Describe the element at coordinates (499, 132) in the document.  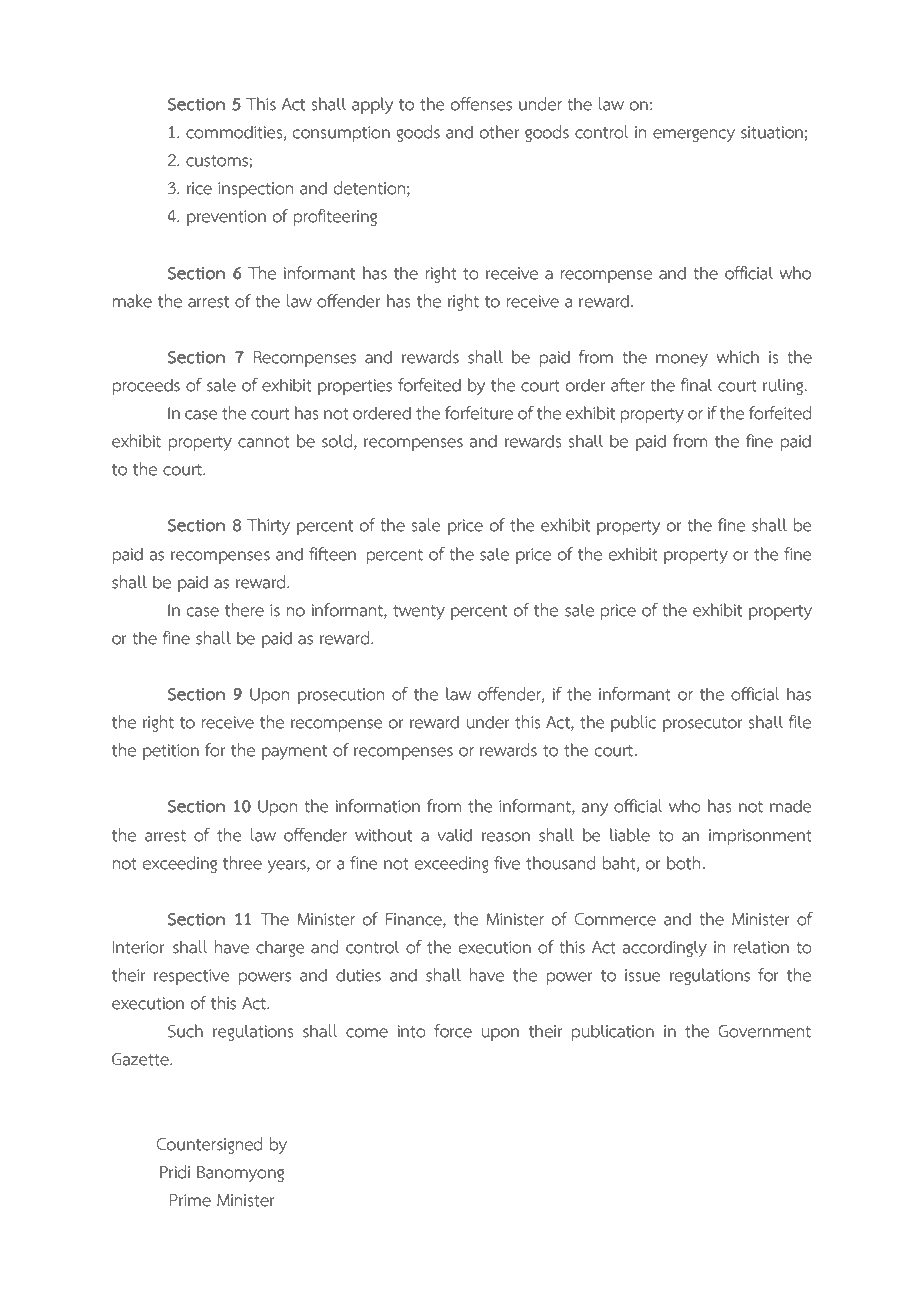
I see `other` at that location.
